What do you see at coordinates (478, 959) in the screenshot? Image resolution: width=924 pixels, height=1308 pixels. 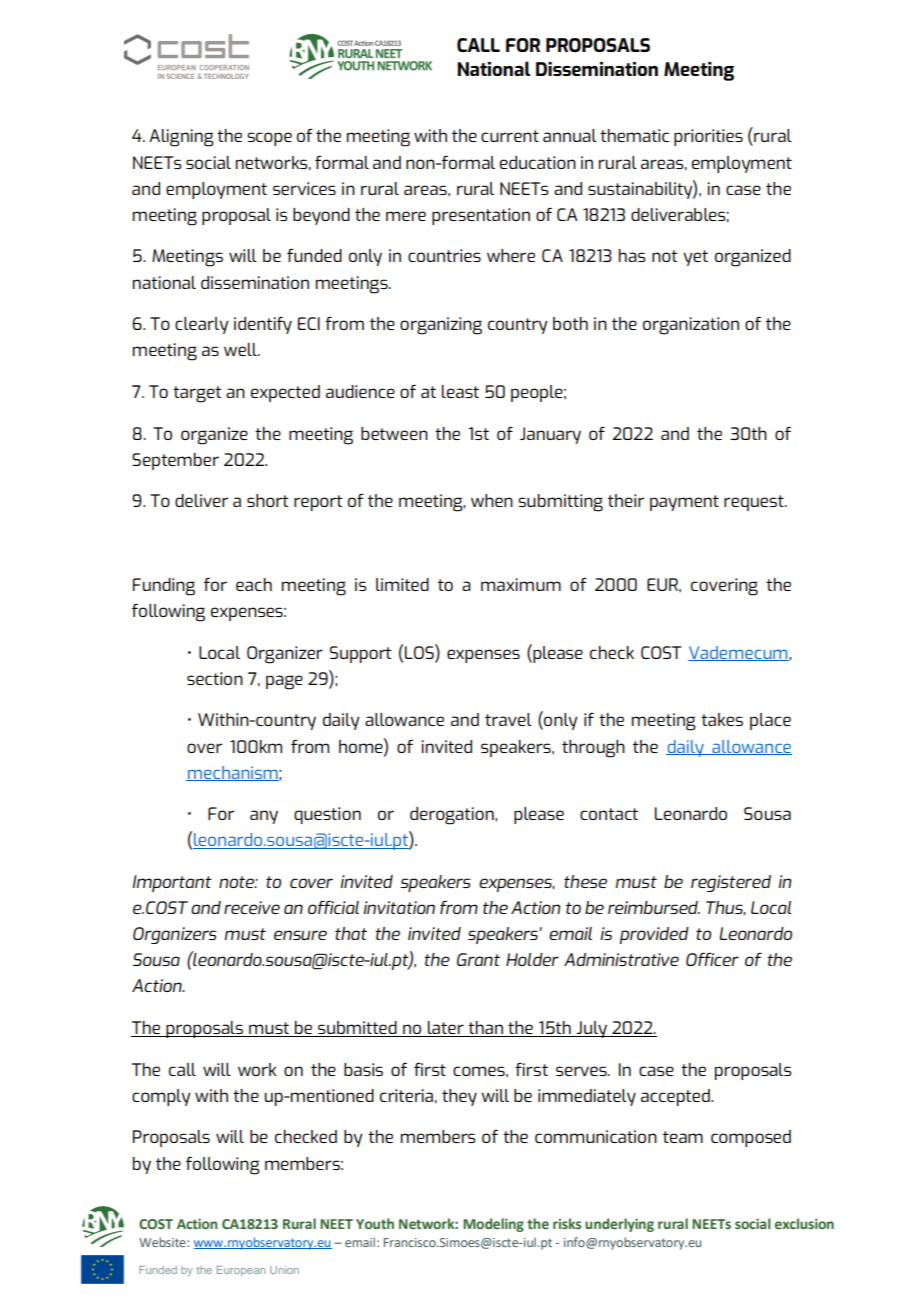 I see `Grant` at bounding box center [478, 959].
